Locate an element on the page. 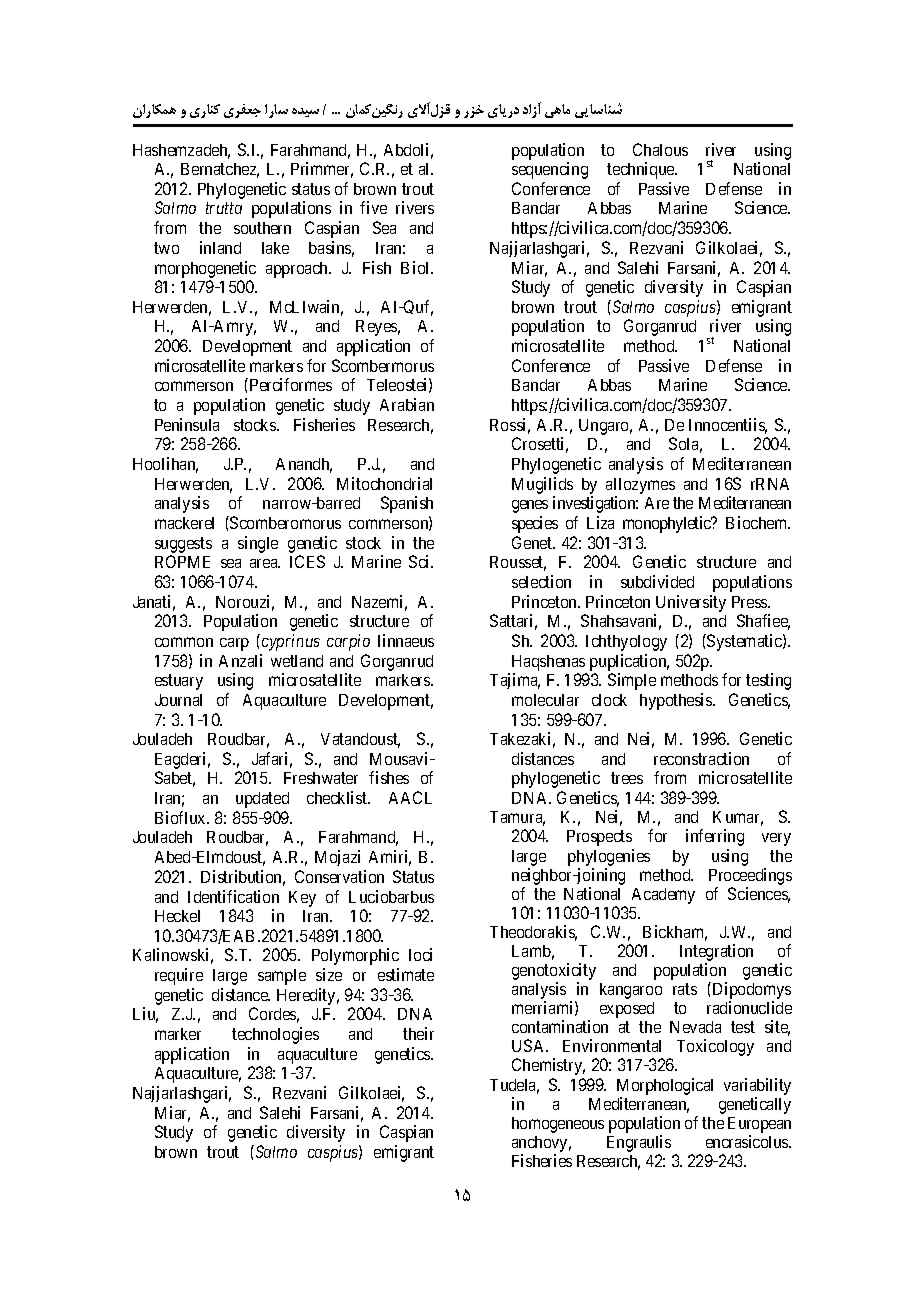 Image resolution: width=924 pixels, height=1308 pixels. hypothesis is located at coordinates (677, 701).
